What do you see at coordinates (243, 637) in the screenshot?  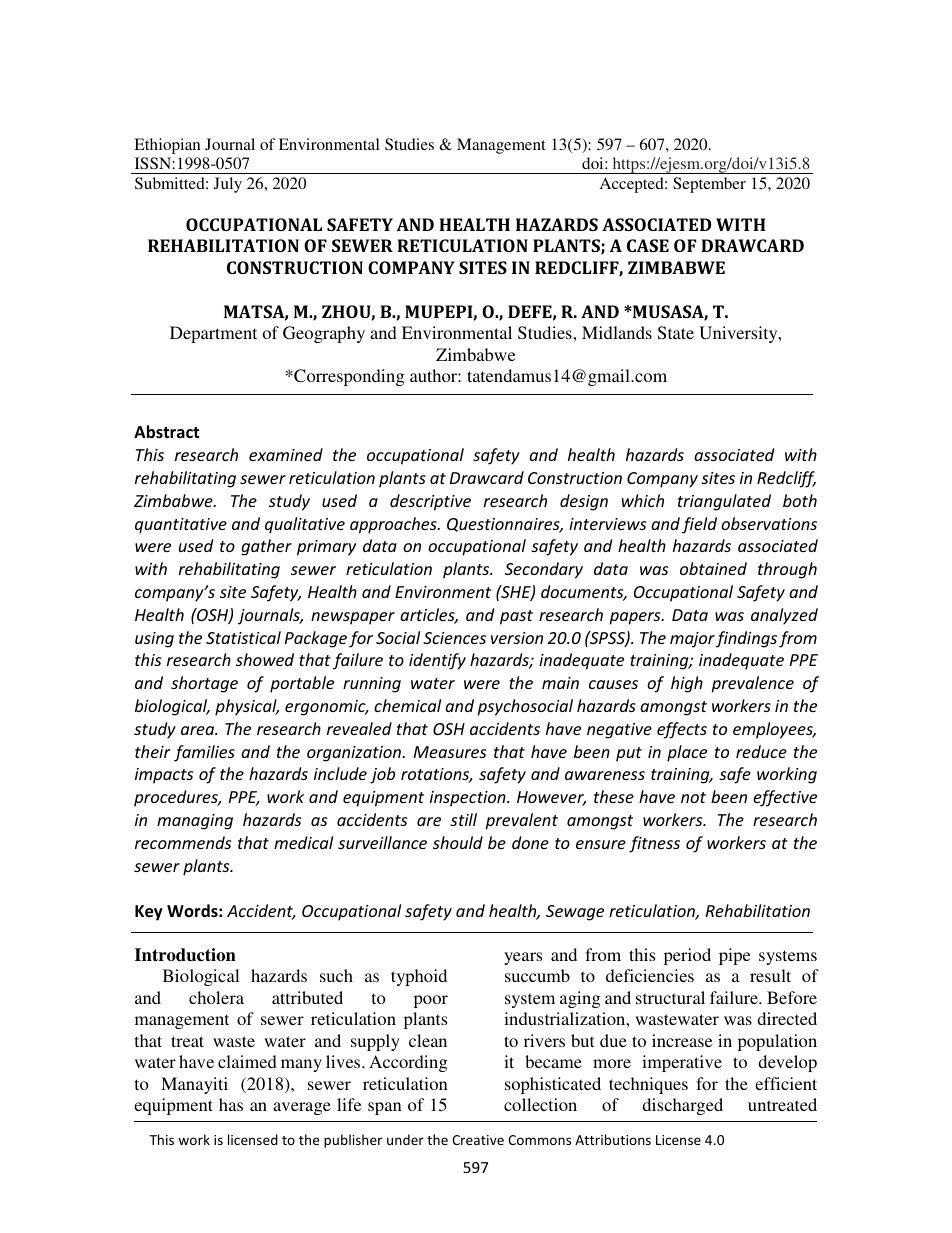 I see `Statistical` at bounding box center [243, 637].
